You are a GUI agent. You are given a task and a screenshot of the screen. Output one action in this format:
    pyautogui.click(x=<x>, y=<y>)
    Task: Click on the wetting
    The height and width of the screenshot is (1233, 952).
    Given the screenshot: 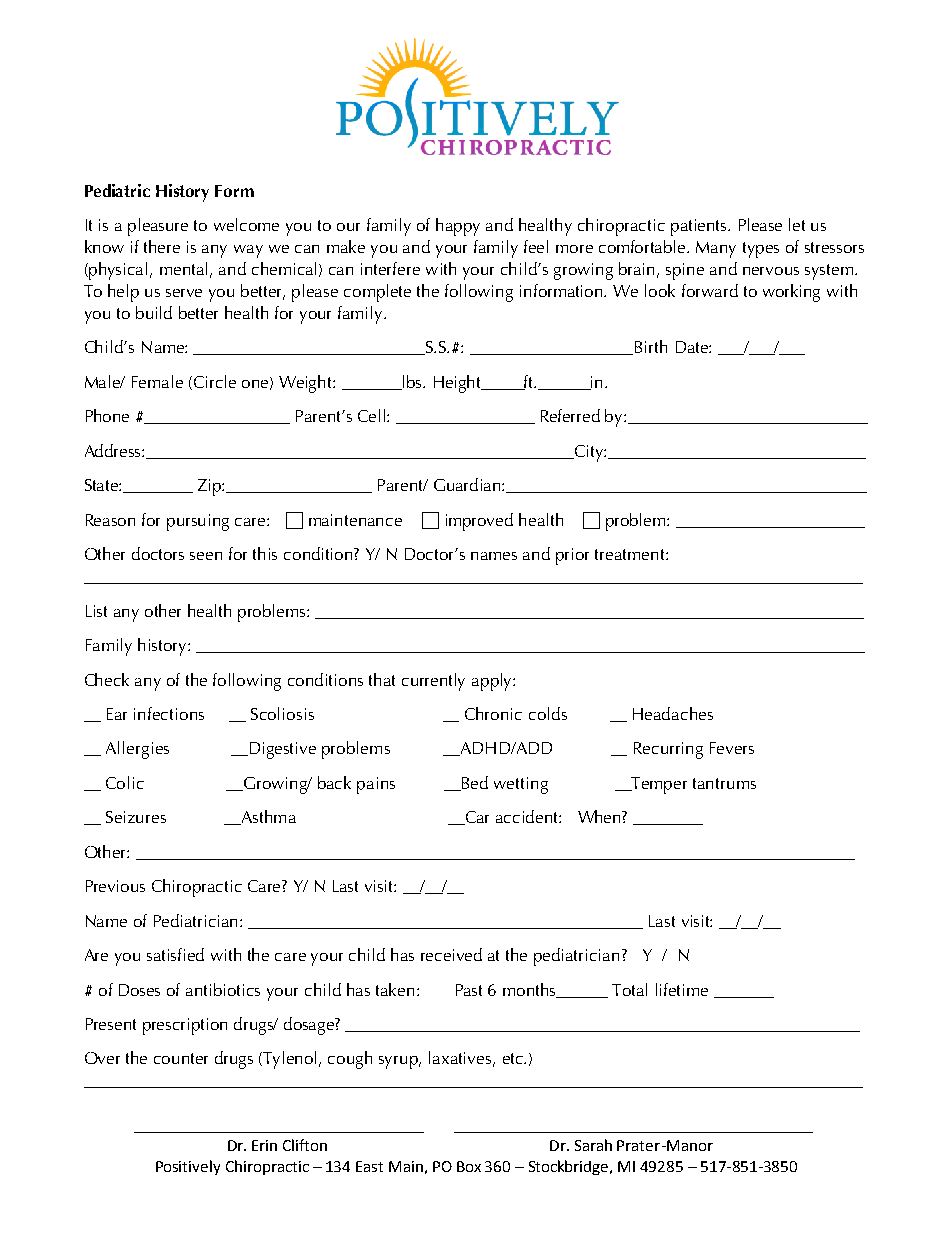 What is the action you would take?
    pyautogui.click(x=521, y=785)
